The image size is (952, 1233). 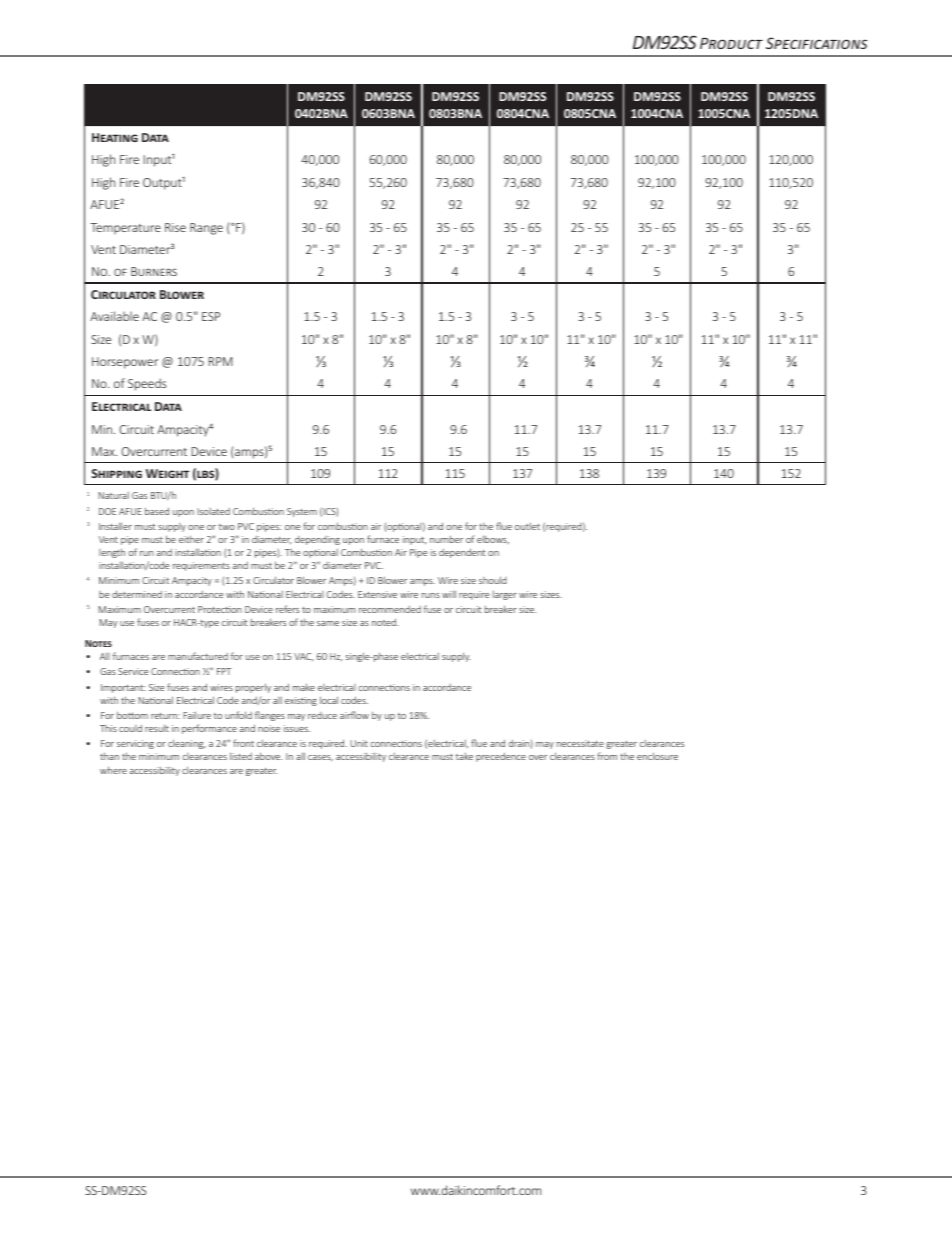 What do you see at coordinates (147, 384) in the image?
I see `Speeds` at bounding box center [147, 384].
